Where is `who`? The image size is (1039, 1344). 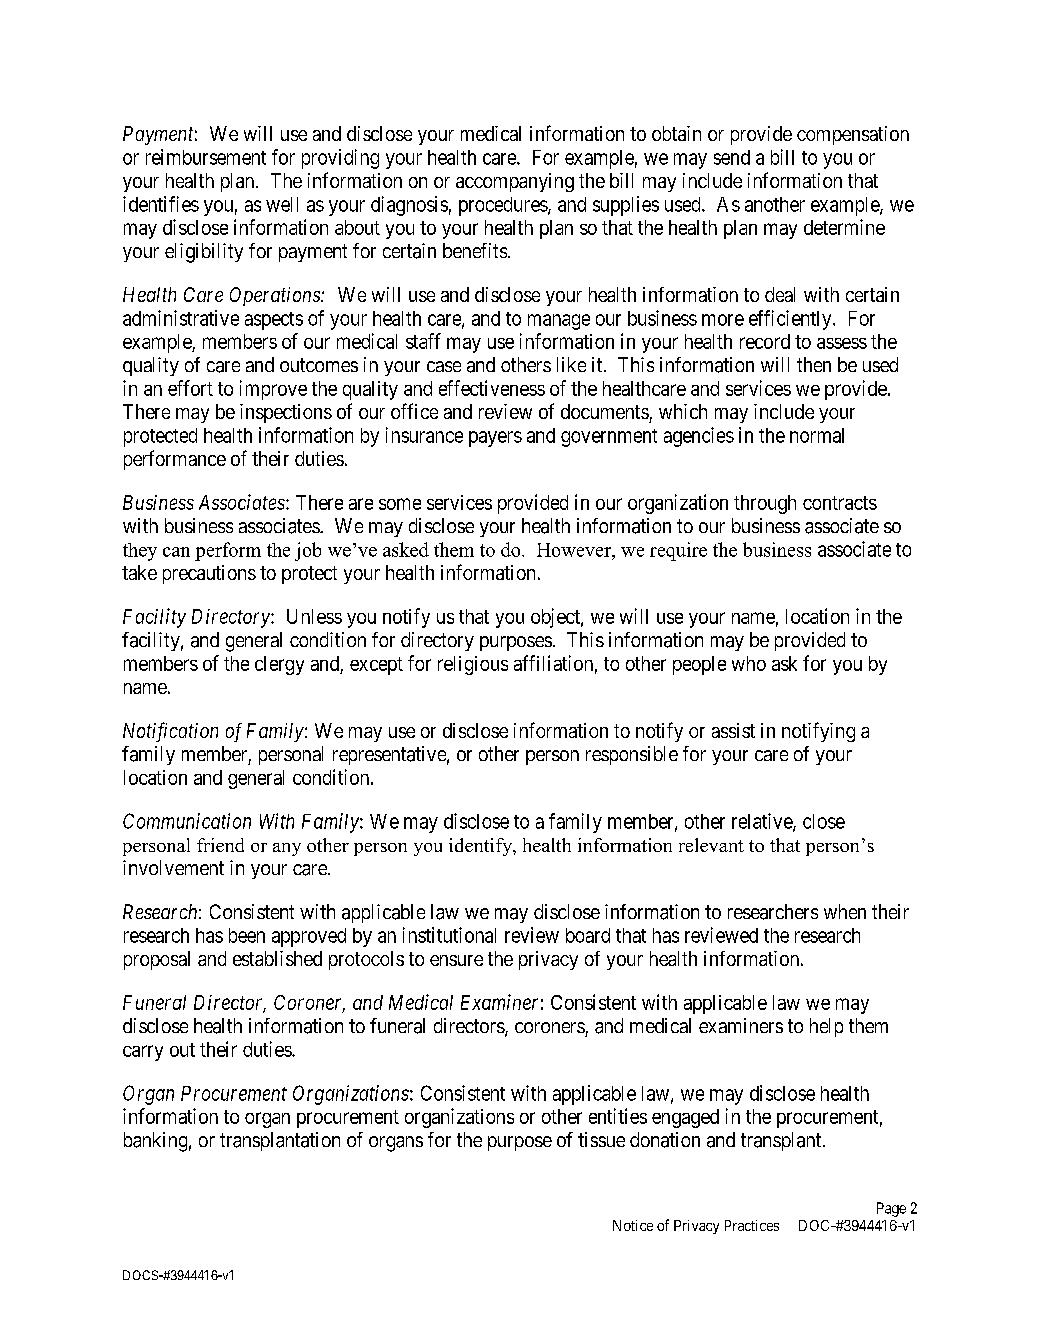
who is located at coordinates (749, 663).
